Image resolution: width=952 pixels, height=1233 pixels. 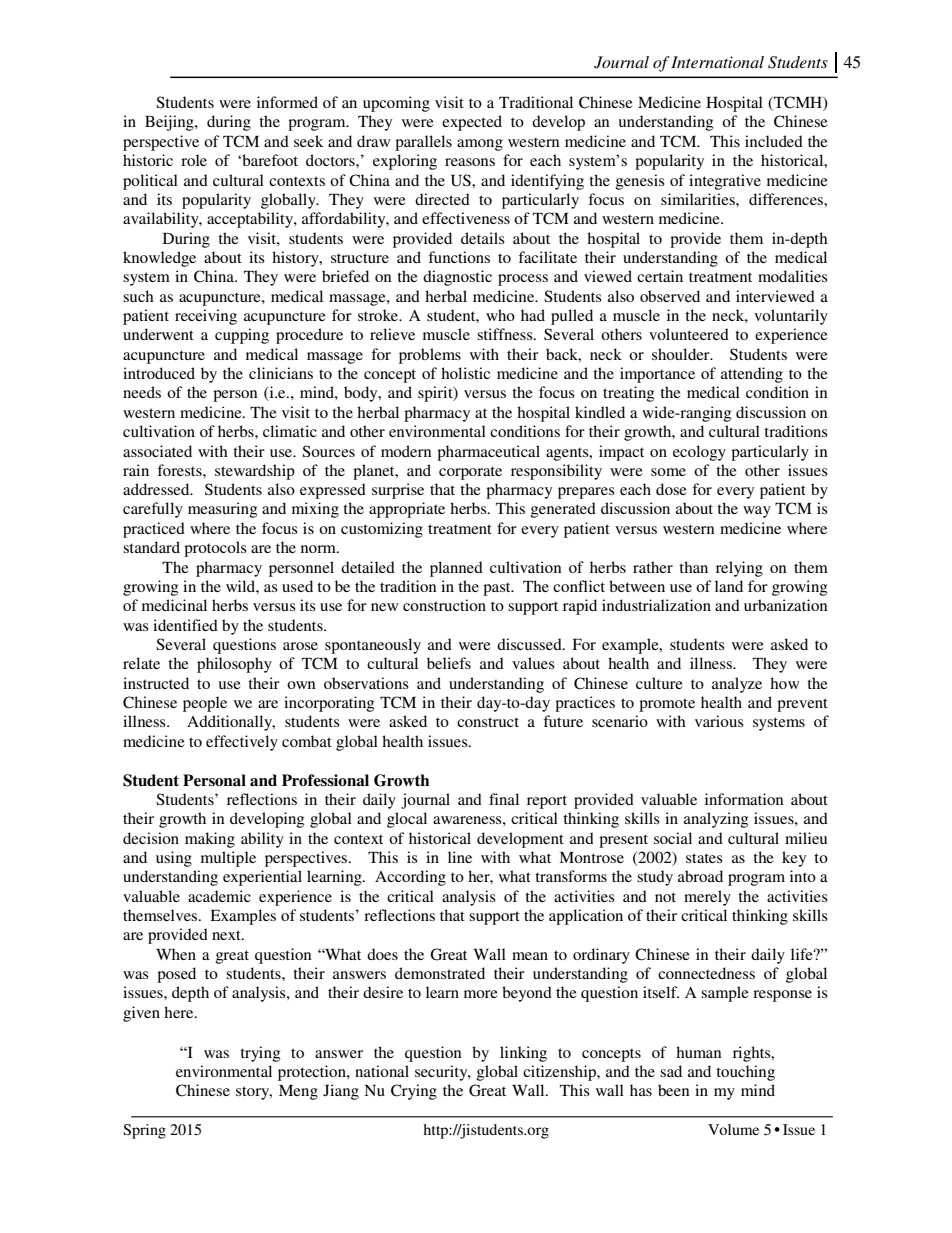 I want to click on information, so click(x=744, y=799).
